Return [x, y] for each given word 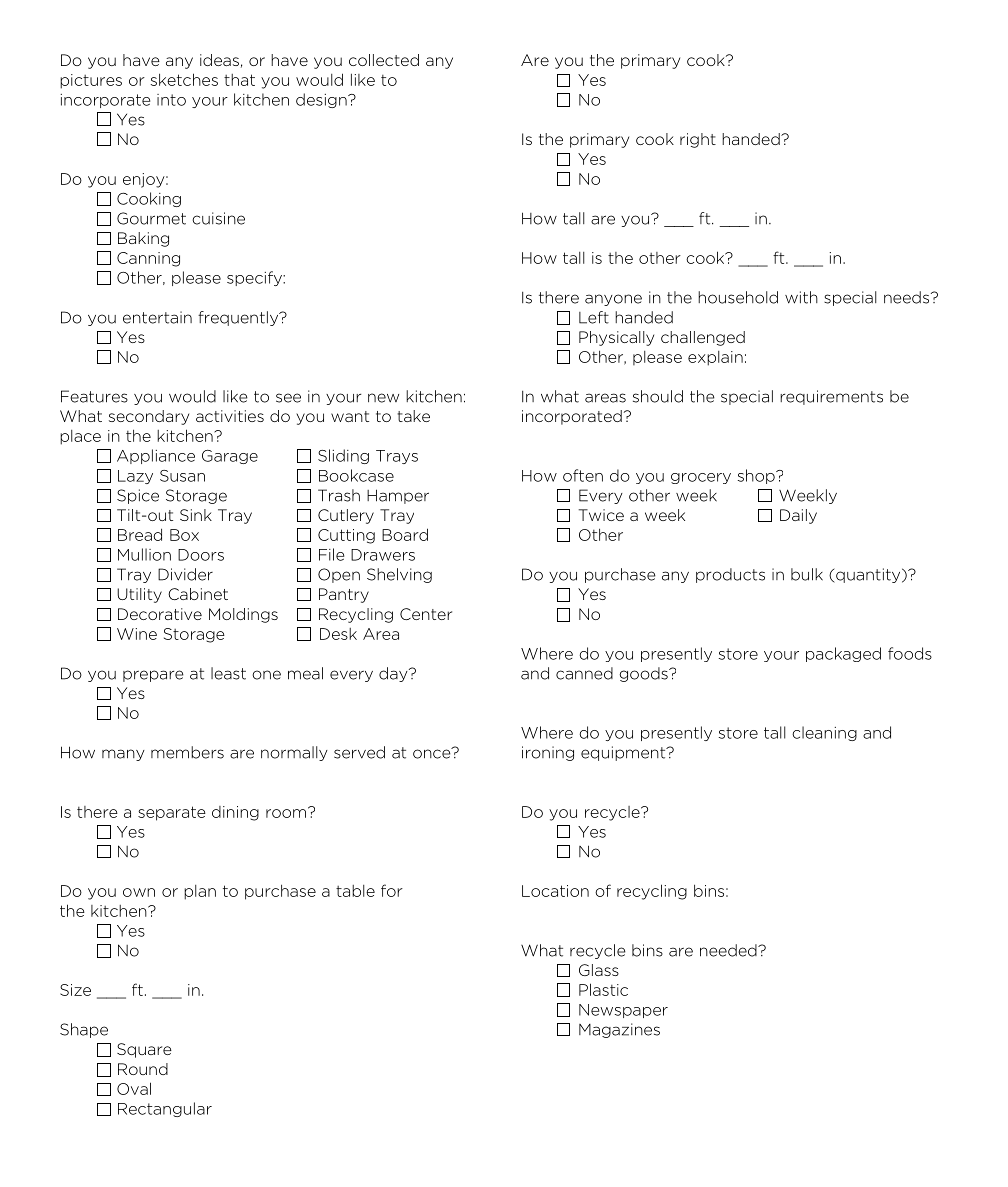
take [413, 416]
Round [143, 1069]
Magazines [619, 1030]
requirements [831, 397]
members [187, 752]
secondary [149, 417]
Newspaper [623, 1011]
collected [384, 60]
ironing [548, 753]
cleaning [824, 733]
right [698, 140]
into [171, 100]
